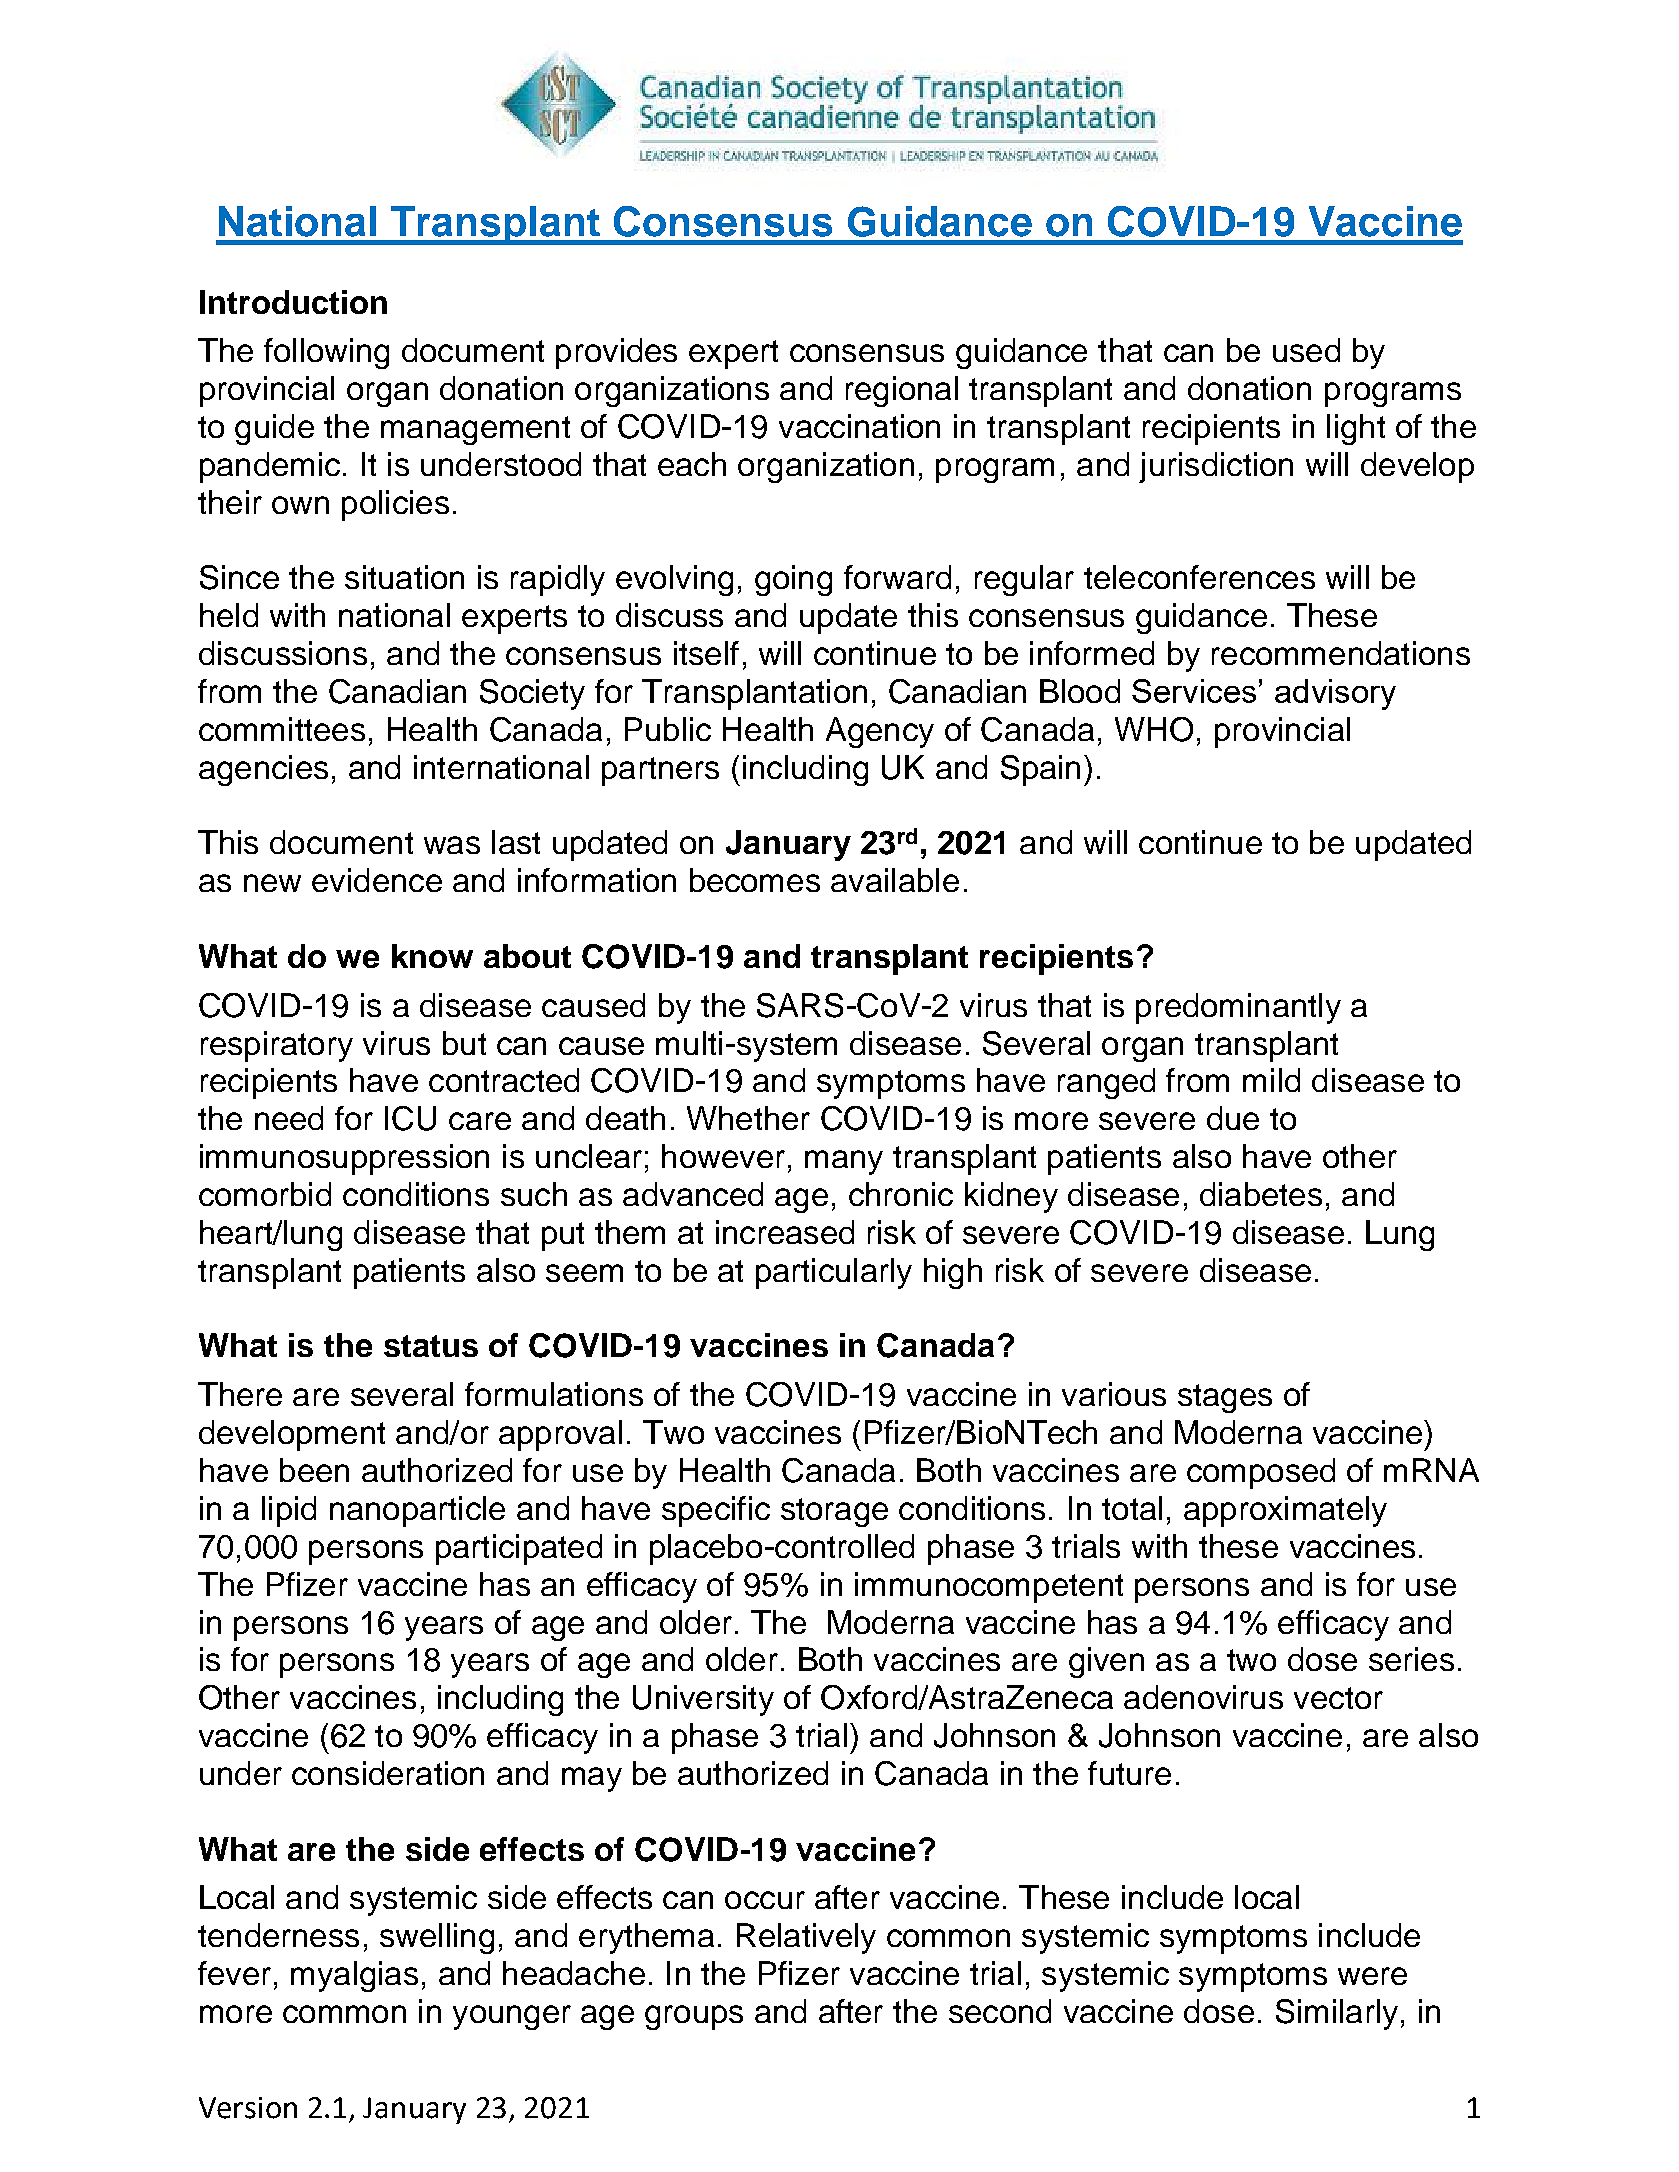 Image resolution: width=1679 pixels, height=2172 pixels. I want to click on light, so click(1356, 429).
